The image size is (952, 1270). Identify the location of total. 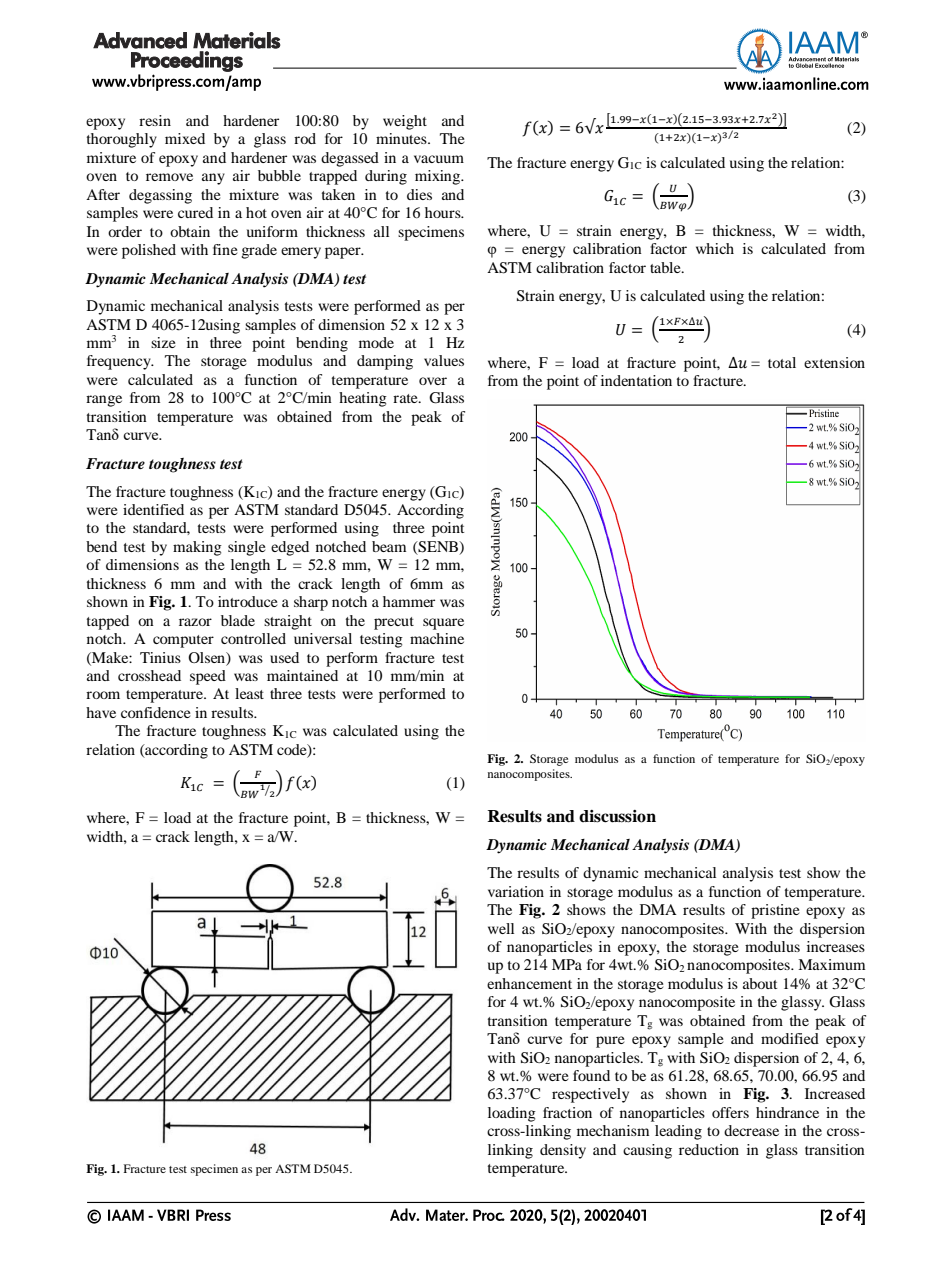
(782, 362).
